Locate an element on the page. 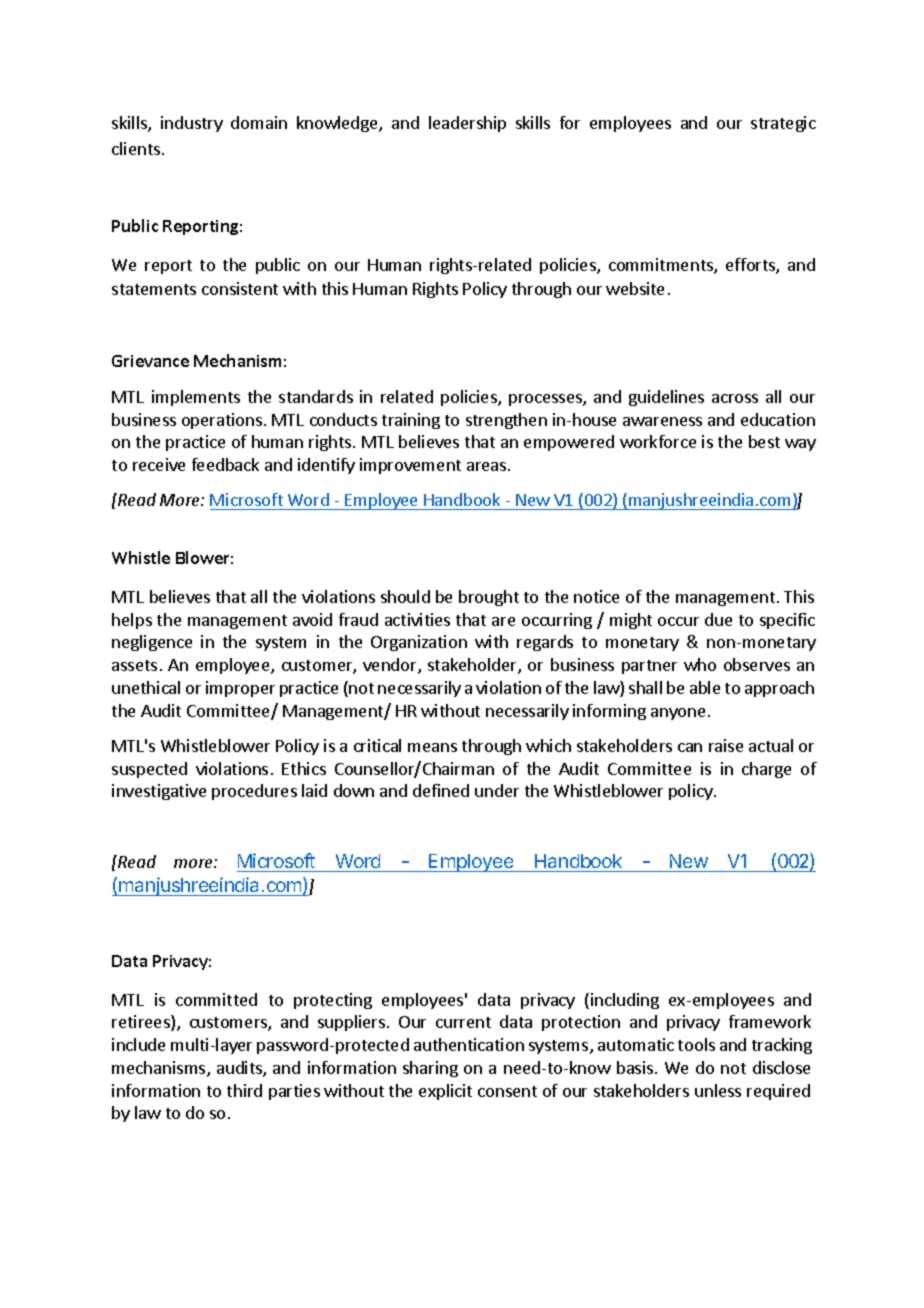  procedures is located at coordinates (254, 792).
